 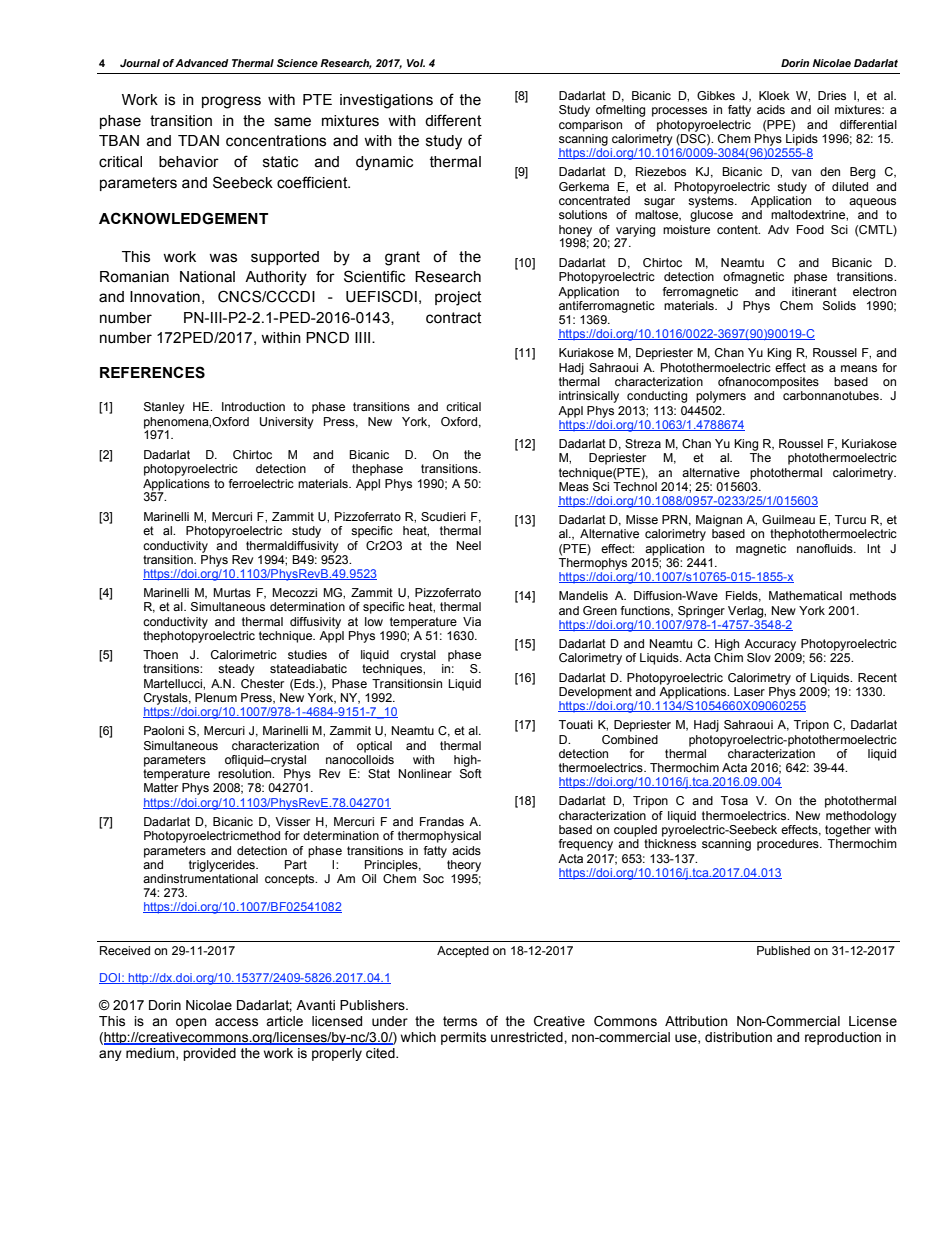 What do you see at coordinates (472, 621) in the document?
I see `Via` at bounding box center [472, 621].
